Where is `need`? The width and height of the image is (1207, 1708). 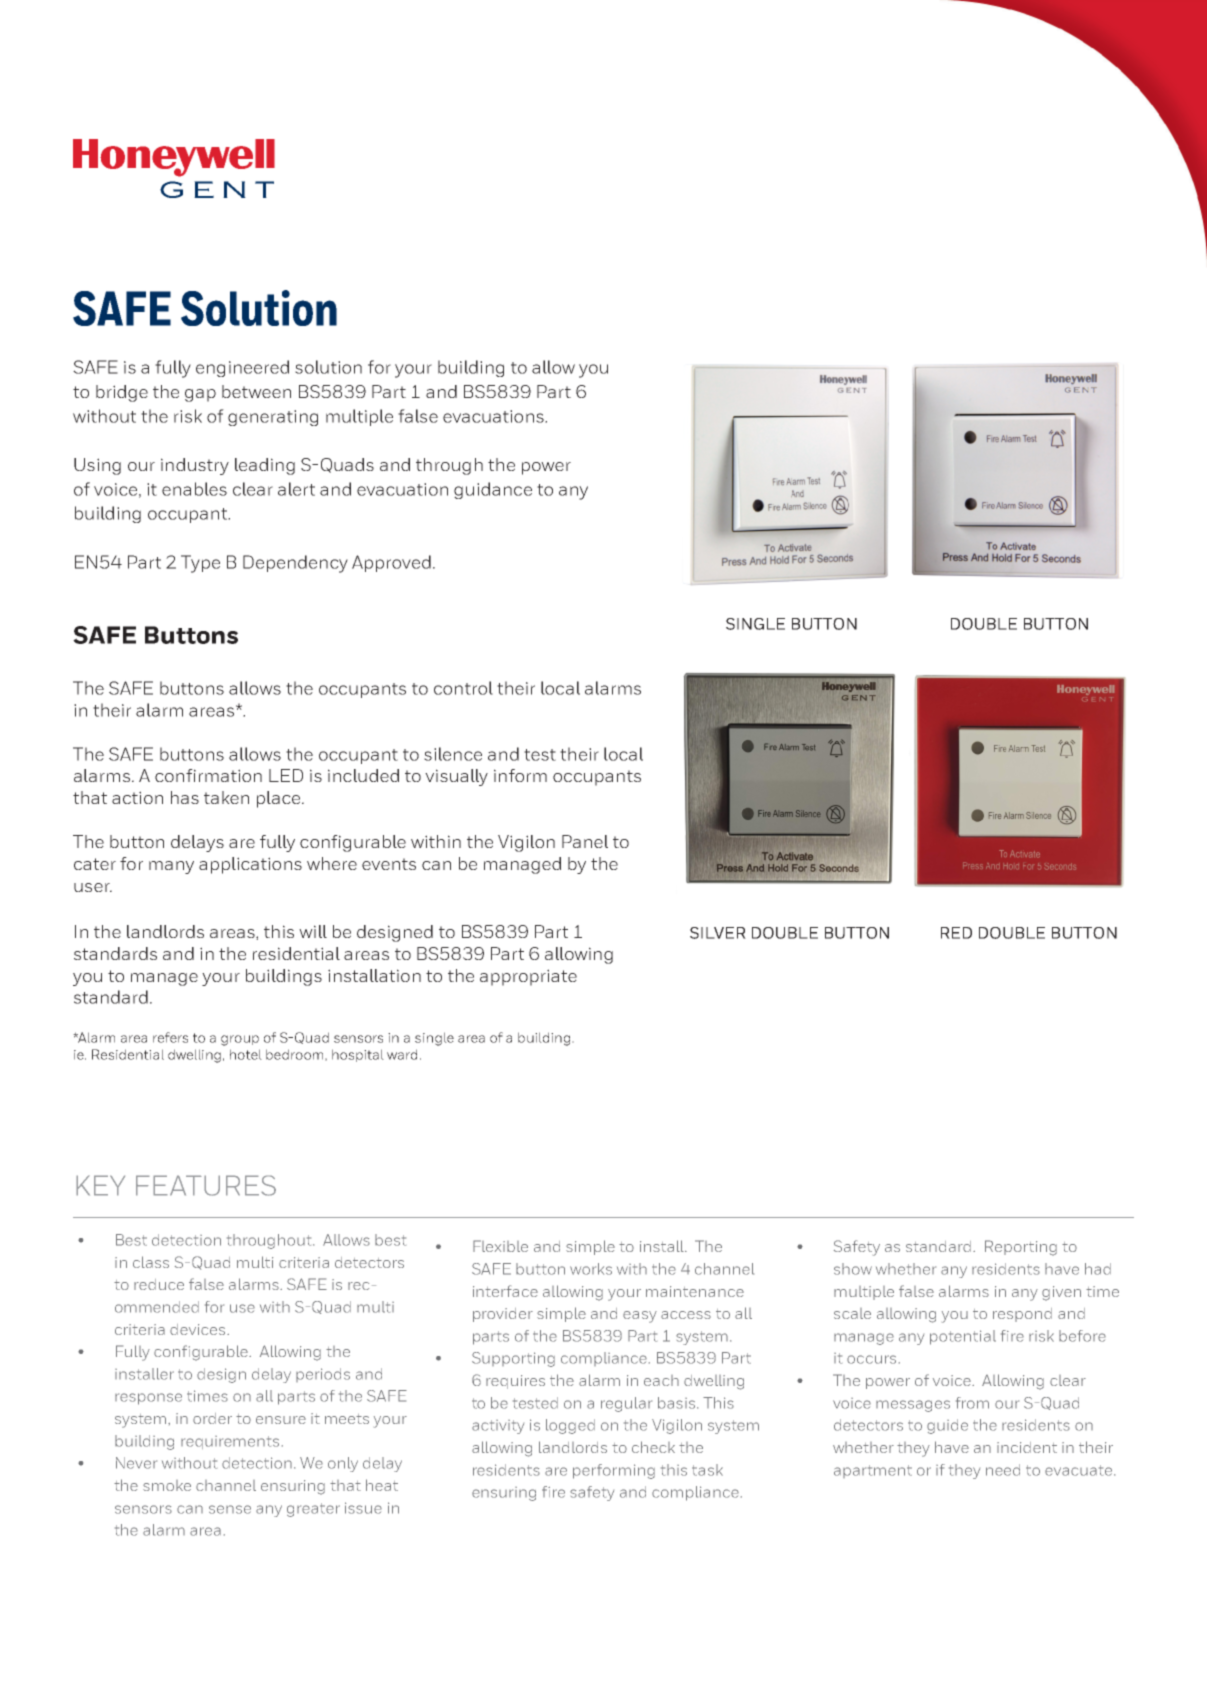
need is located at coordinates (1003, 1470).
